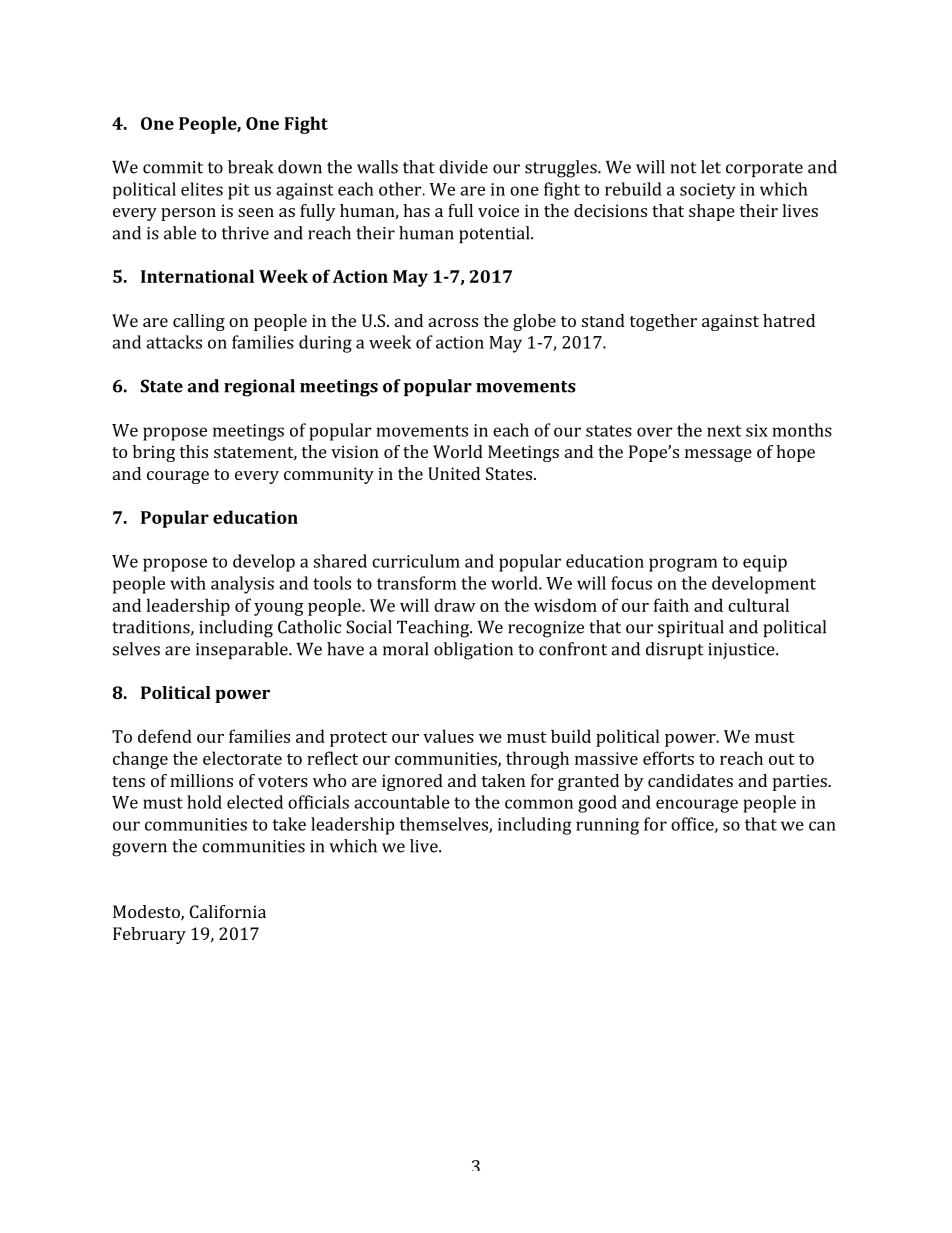  Describe the element at coordinates (708, 191) in the document. I see `society` at that location.
